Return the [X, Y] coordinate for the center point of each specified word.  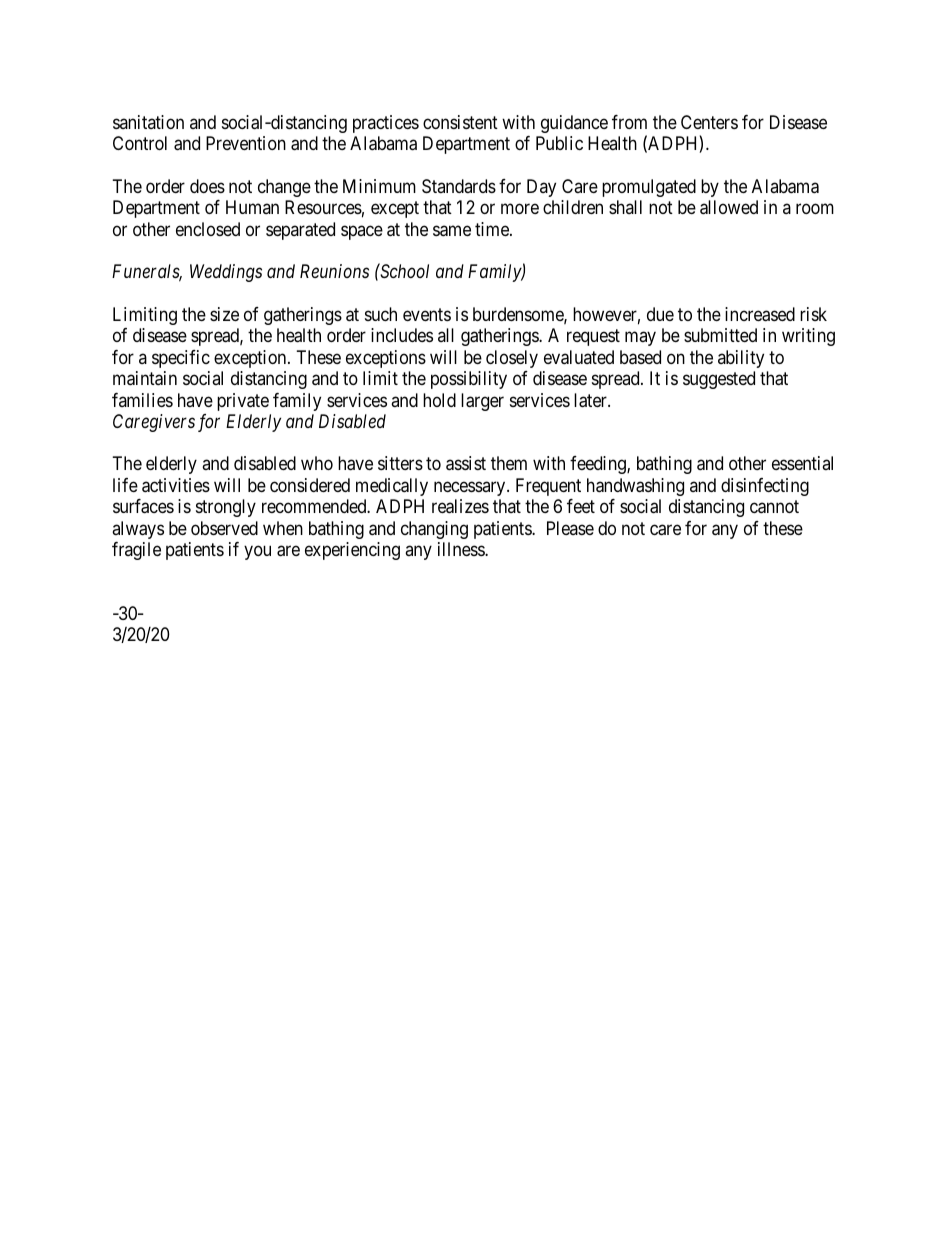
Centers [709, 122]
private [243, 402]
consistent [460, 122]
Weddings [226, 273]
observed [224, 528]
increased [760, 314]
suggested [719, 380]
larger [482, 402]
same [452, 231]
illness [462, 549]
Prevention [246, 143]
